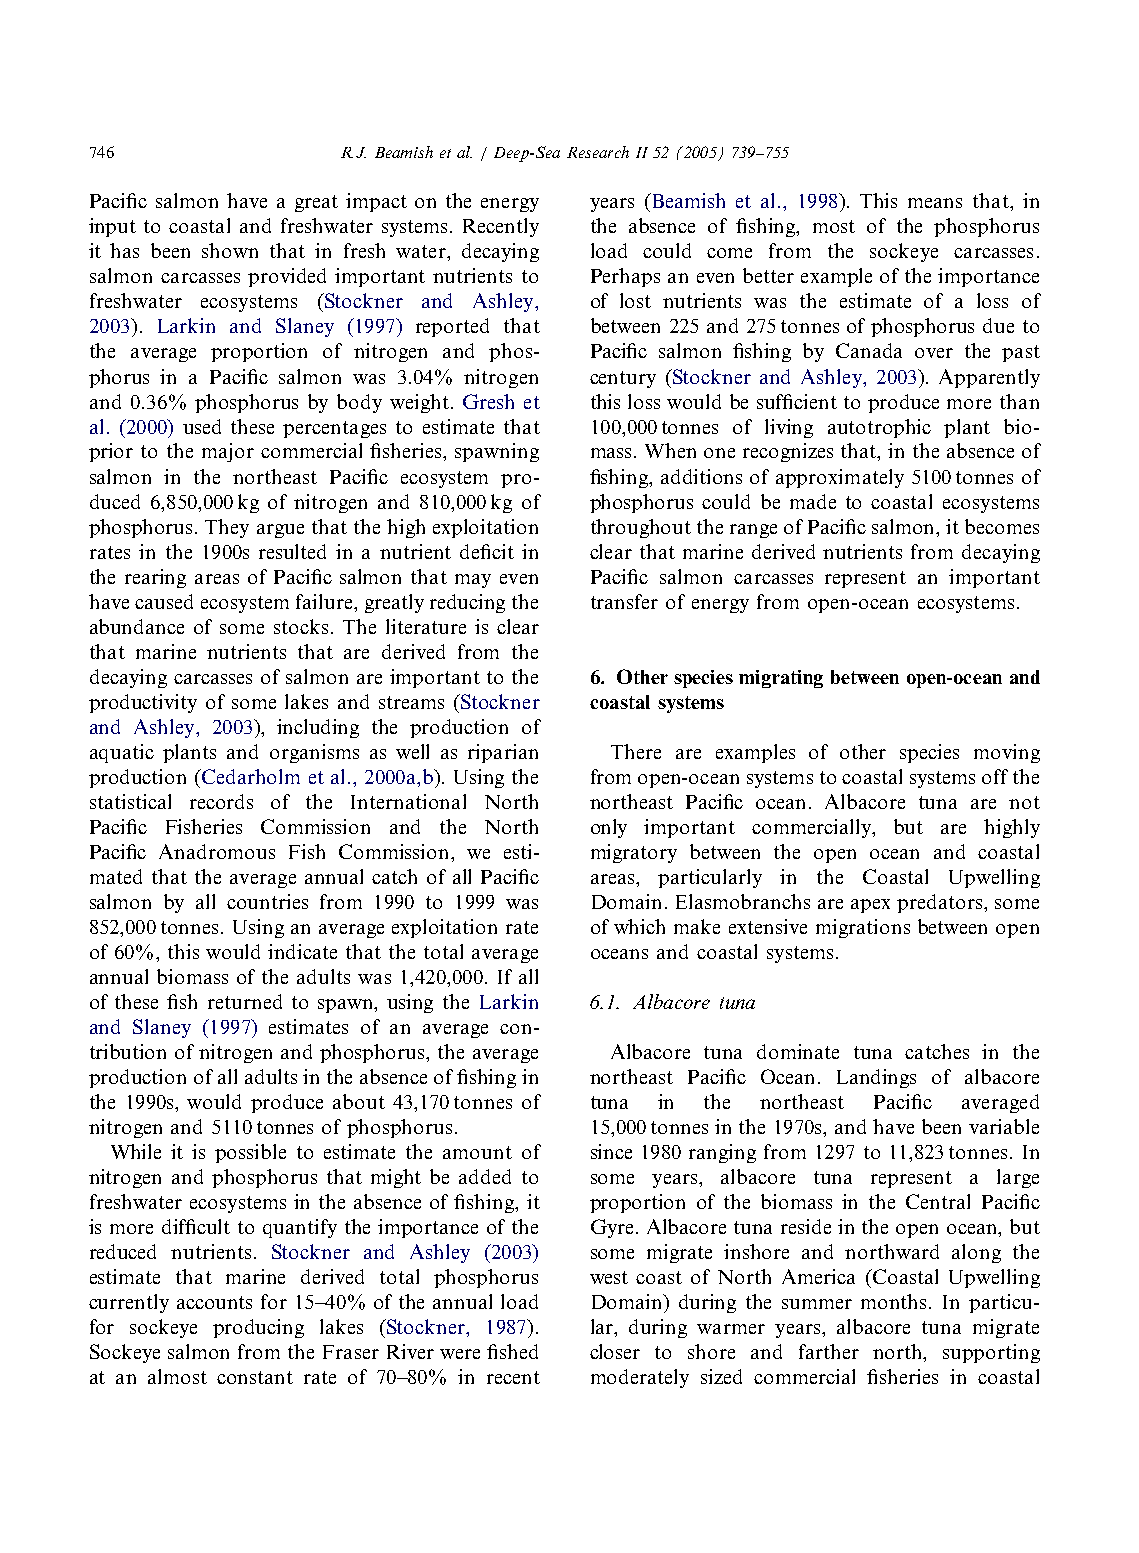  What do you see at coordinates (258, 1328) in the page?
I see `producing` at bounding box center [258, 1328].
